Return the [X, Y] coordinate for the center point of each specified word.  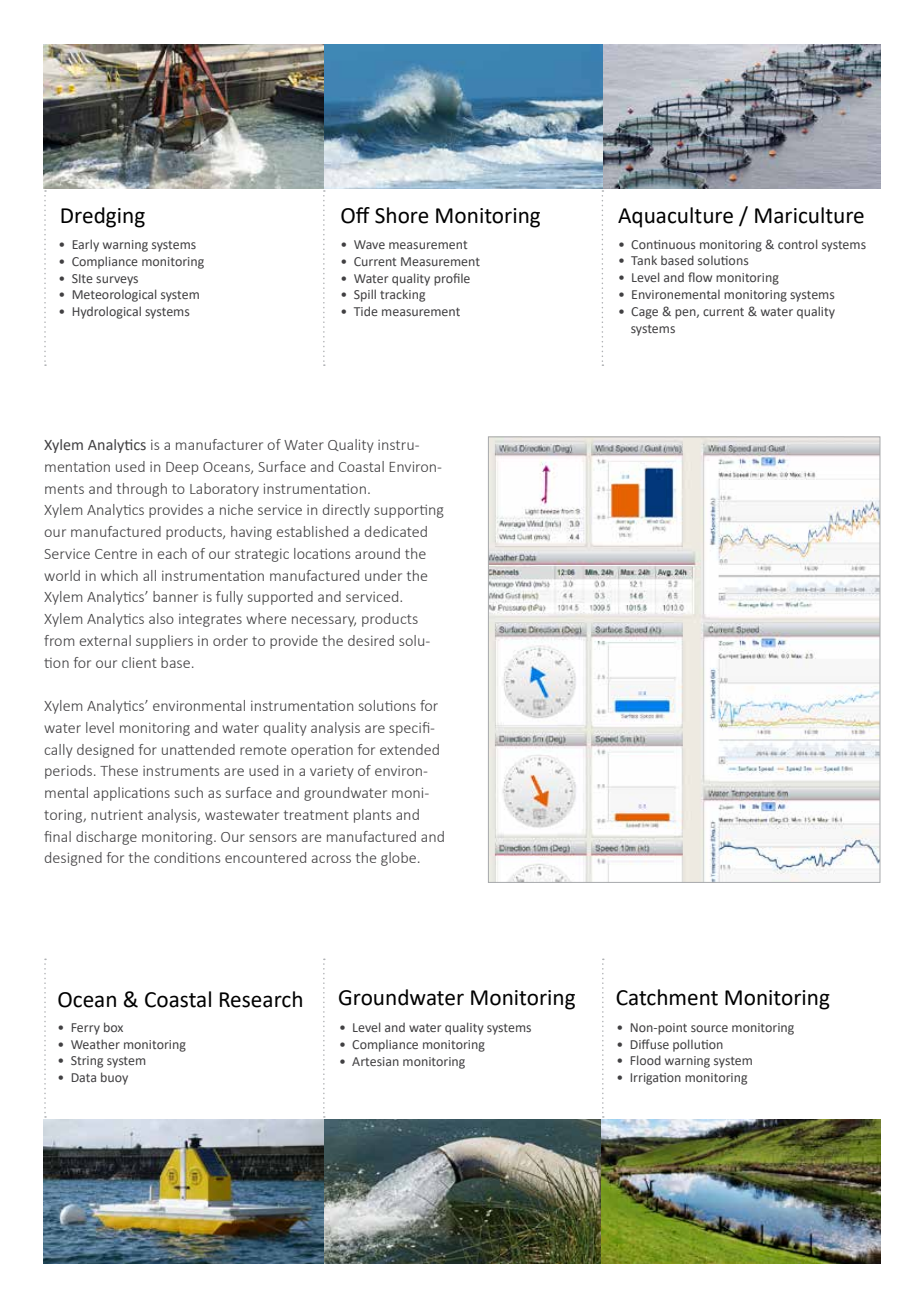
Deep [182, 468]
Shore [402, 215]
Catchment [667, 997]
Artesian [375, 1061]
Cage [644, 313]
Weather [95, 1044]
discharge [106, 838]
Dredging [103, 217]
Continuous [663, 244]
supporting [409, 511]
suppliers [164, 642]
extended [409, 749]
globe [398, 859]
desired [371, 640]
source [709, 1028]
